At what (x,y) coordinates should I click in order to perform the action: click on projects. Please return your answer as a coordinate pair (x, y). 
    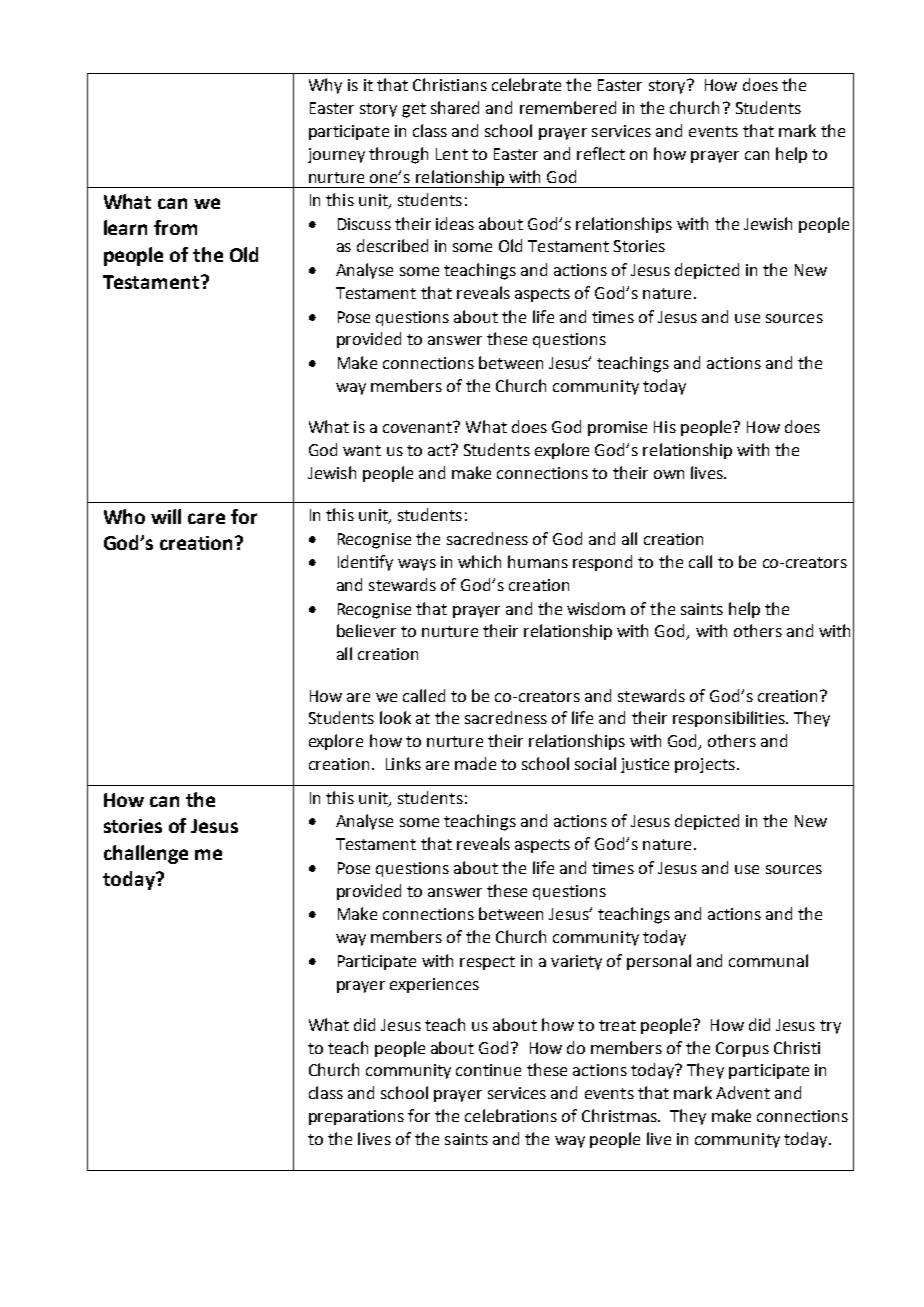
    Looking at the image, I should click on (705, 765).
